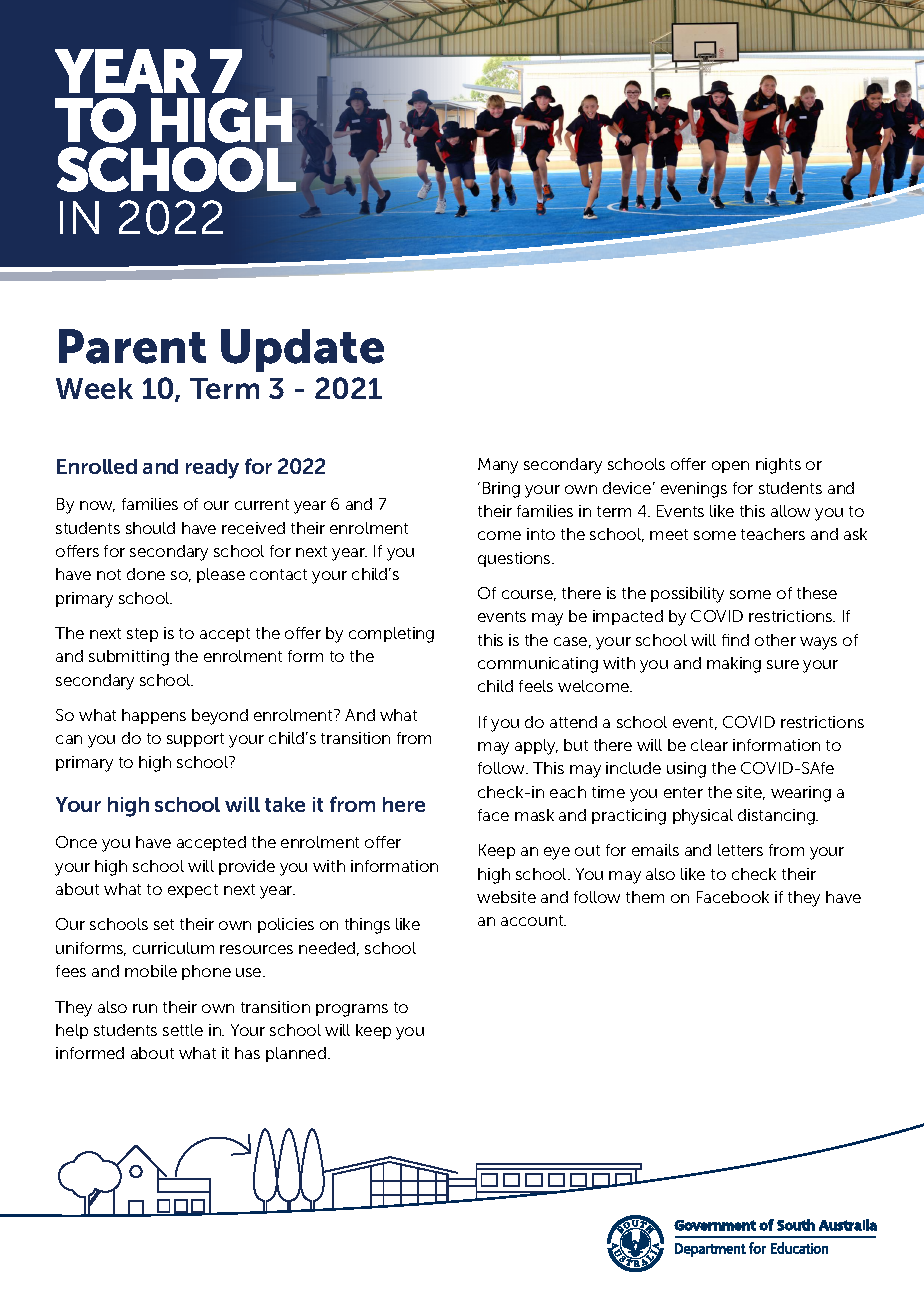 The width and height of the screenshot is (924, 1308). Describe the element at coordinates (687, 595) in the screenshot. I see `possibility` at that location.
